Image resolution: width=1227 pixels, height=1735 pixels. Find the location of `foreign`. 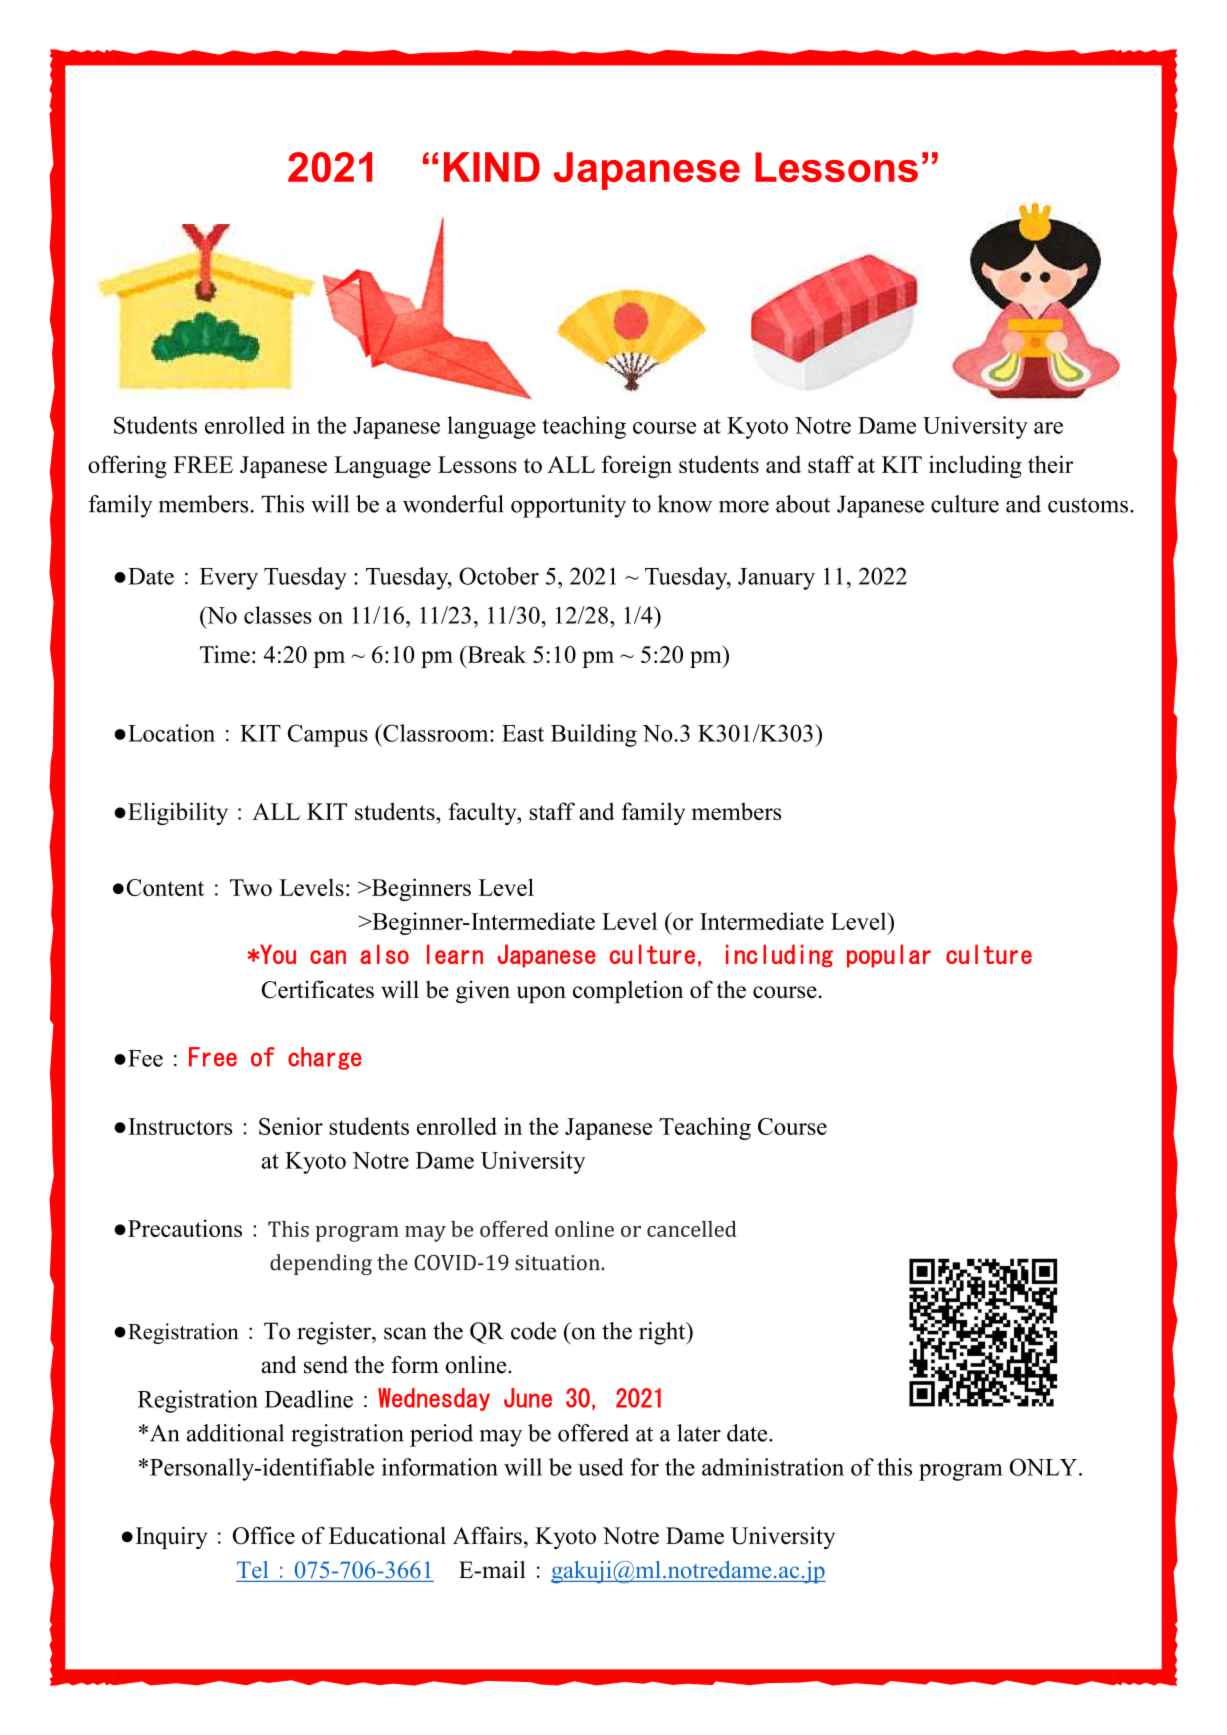

foreign is located at coordinates (637, 466).
